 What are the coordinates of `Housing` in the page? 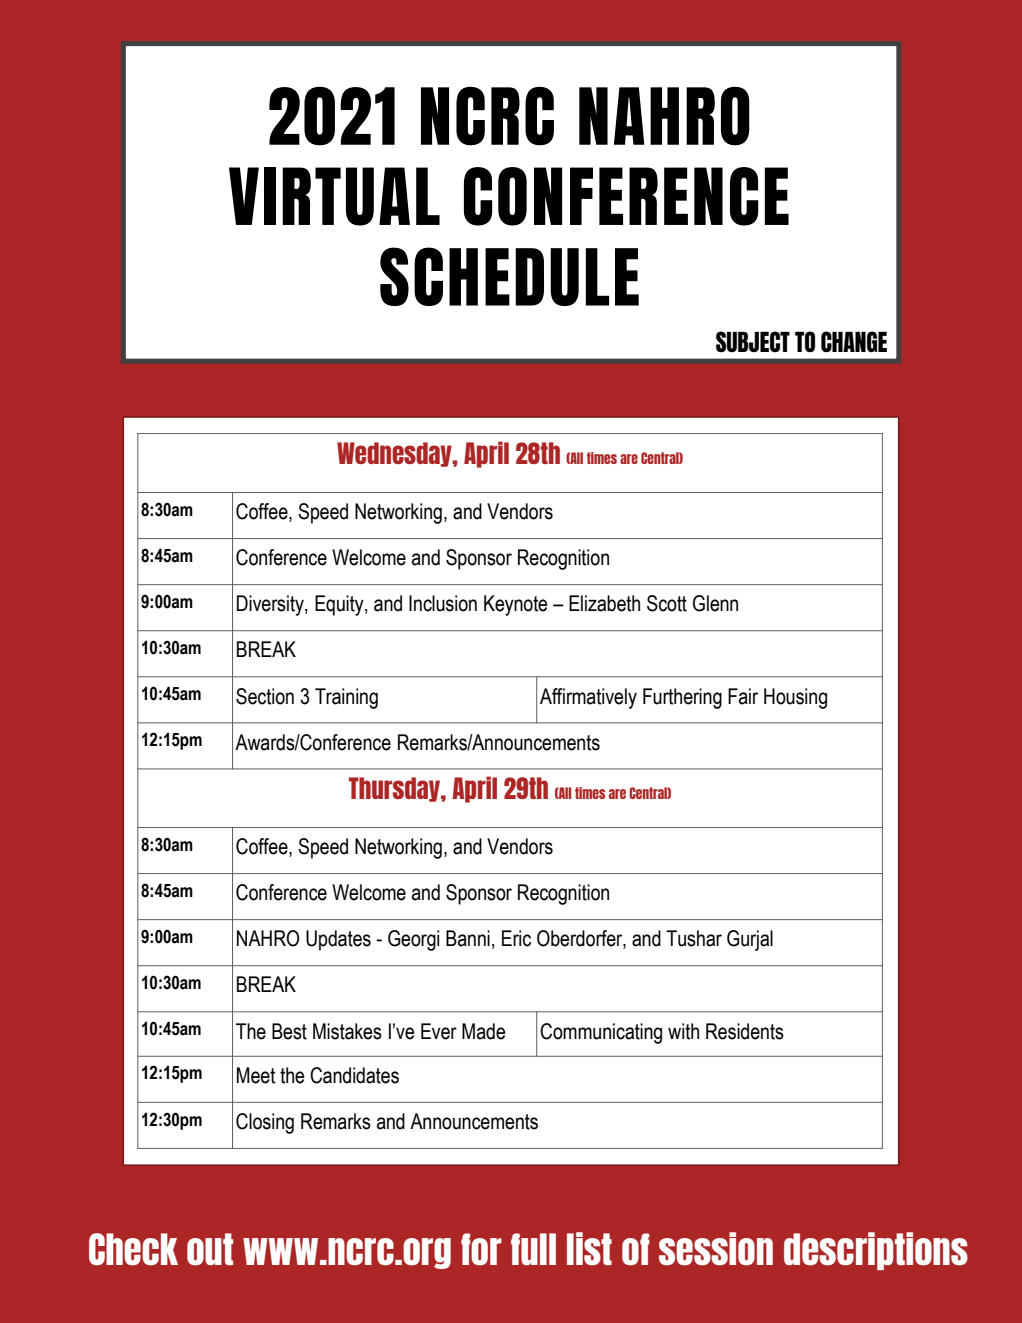 It's located at (795, 698).
